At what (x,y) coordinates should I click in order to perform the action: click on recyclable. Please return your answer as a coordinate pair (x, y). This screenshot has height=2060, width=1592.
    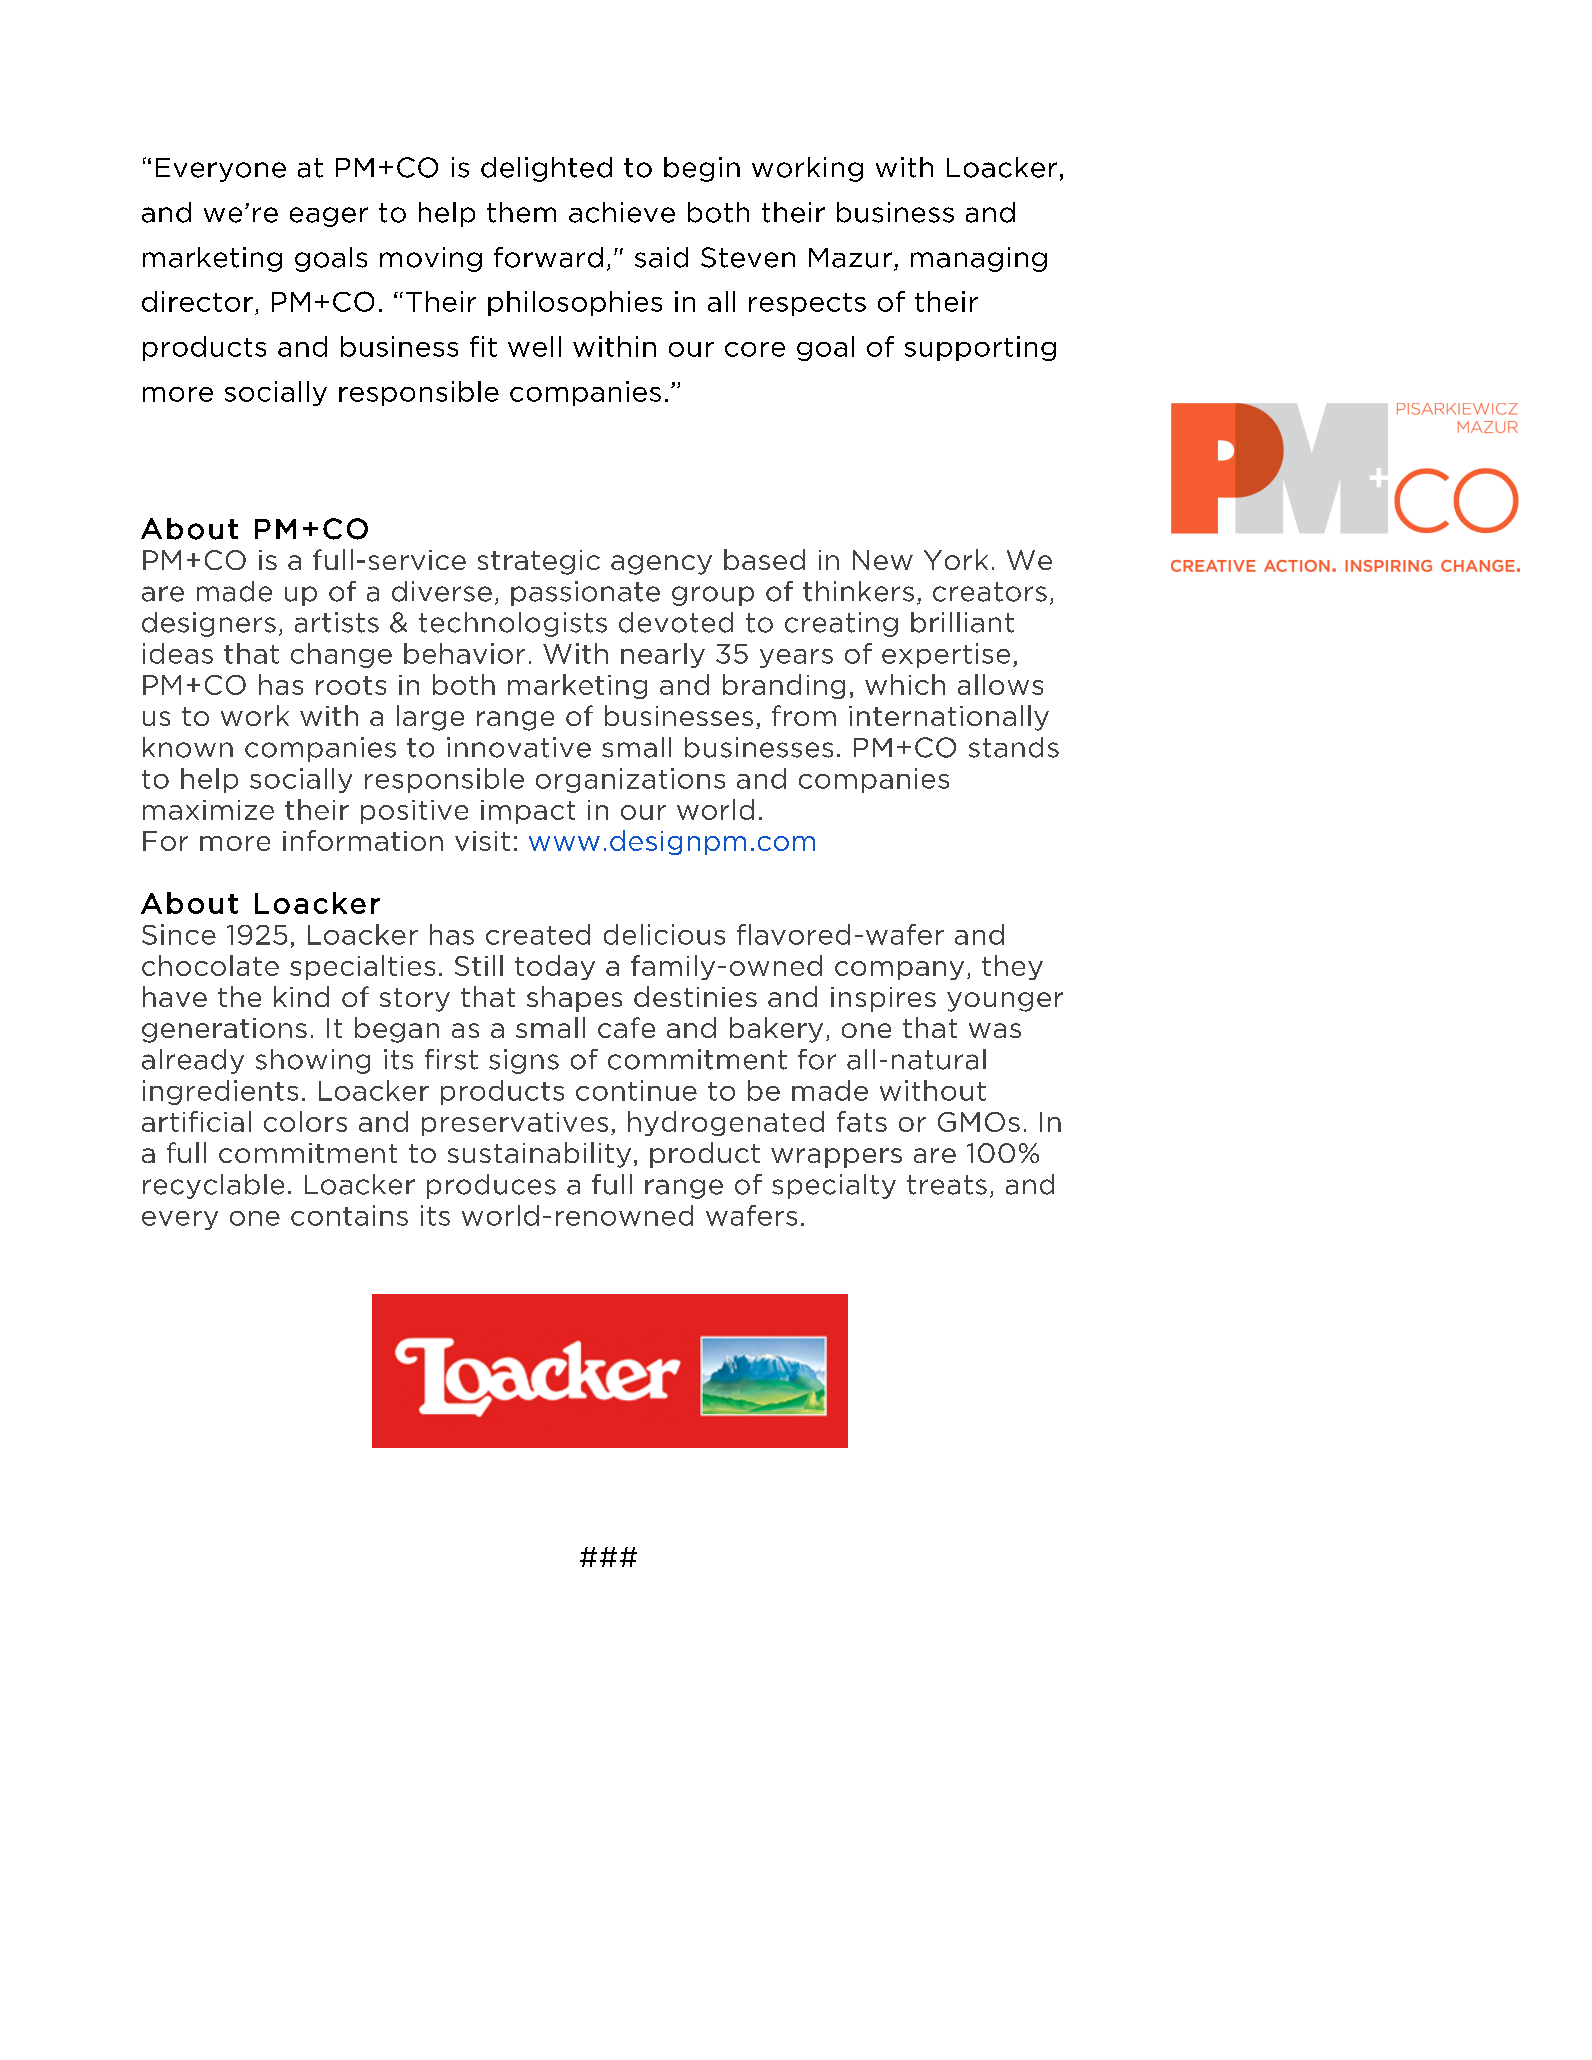
    Looking at the image, I should click on (213, 1186).
